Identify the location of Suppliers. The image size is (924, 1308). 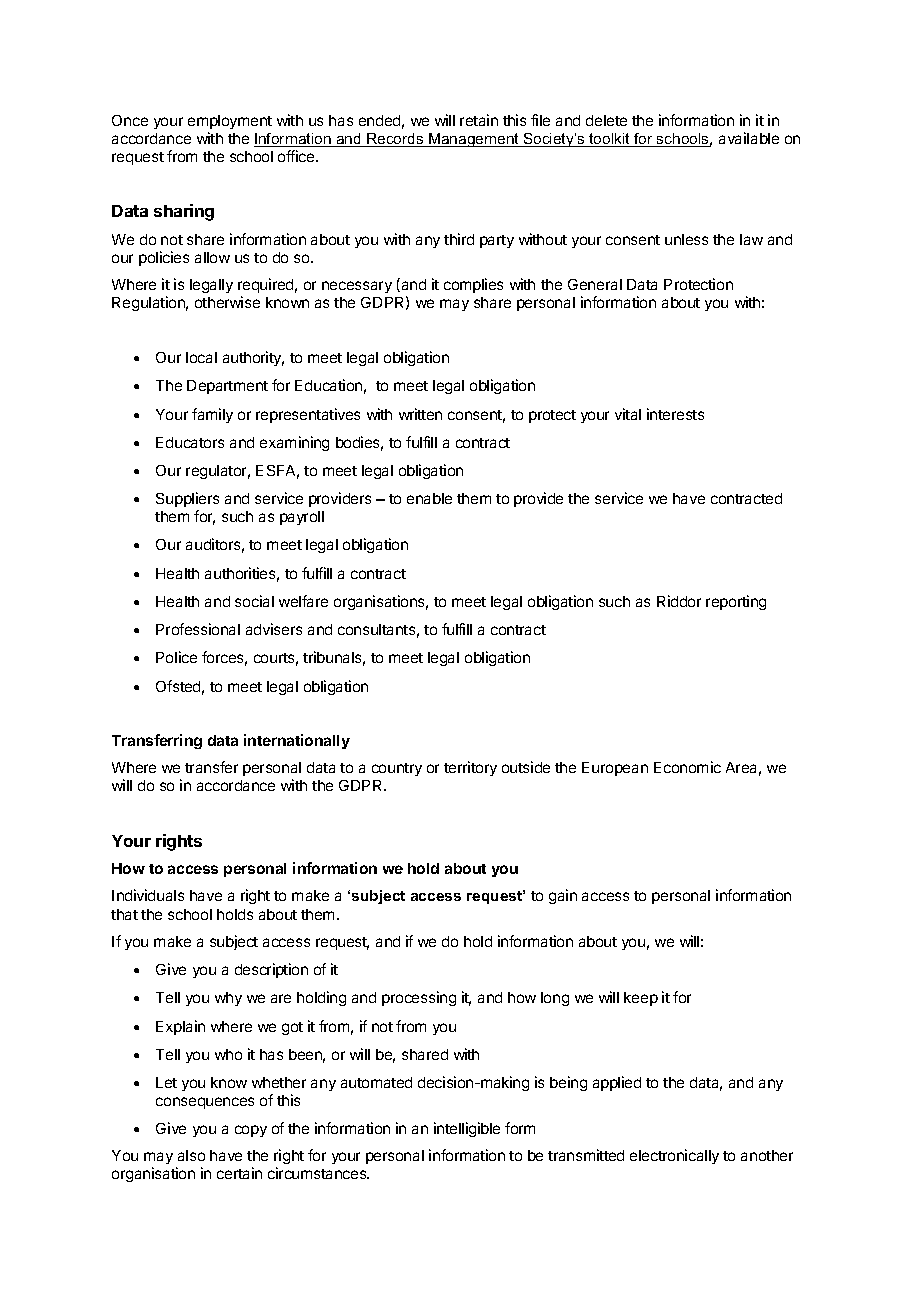
(187, 501).
